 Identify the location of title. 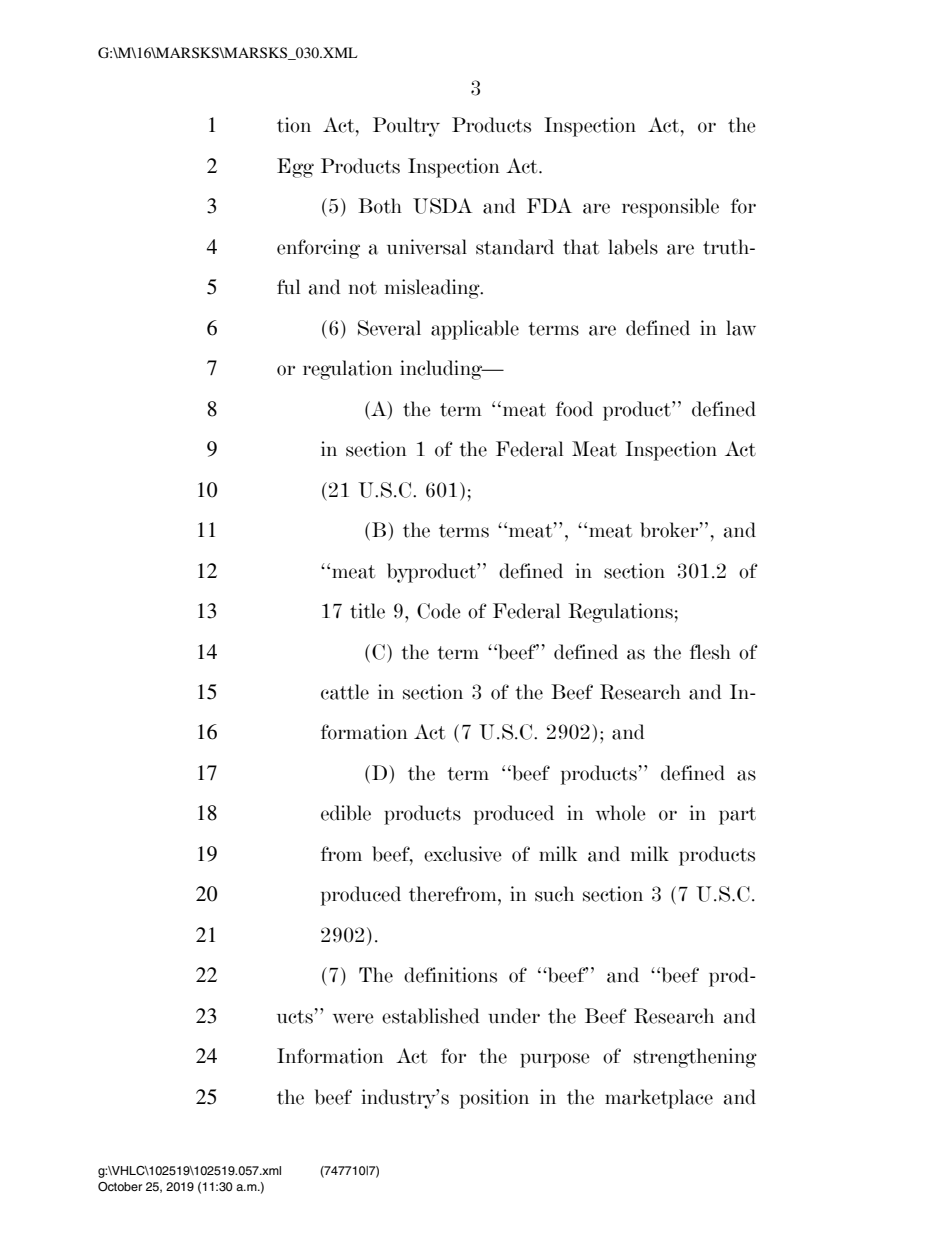
(367, 611).
